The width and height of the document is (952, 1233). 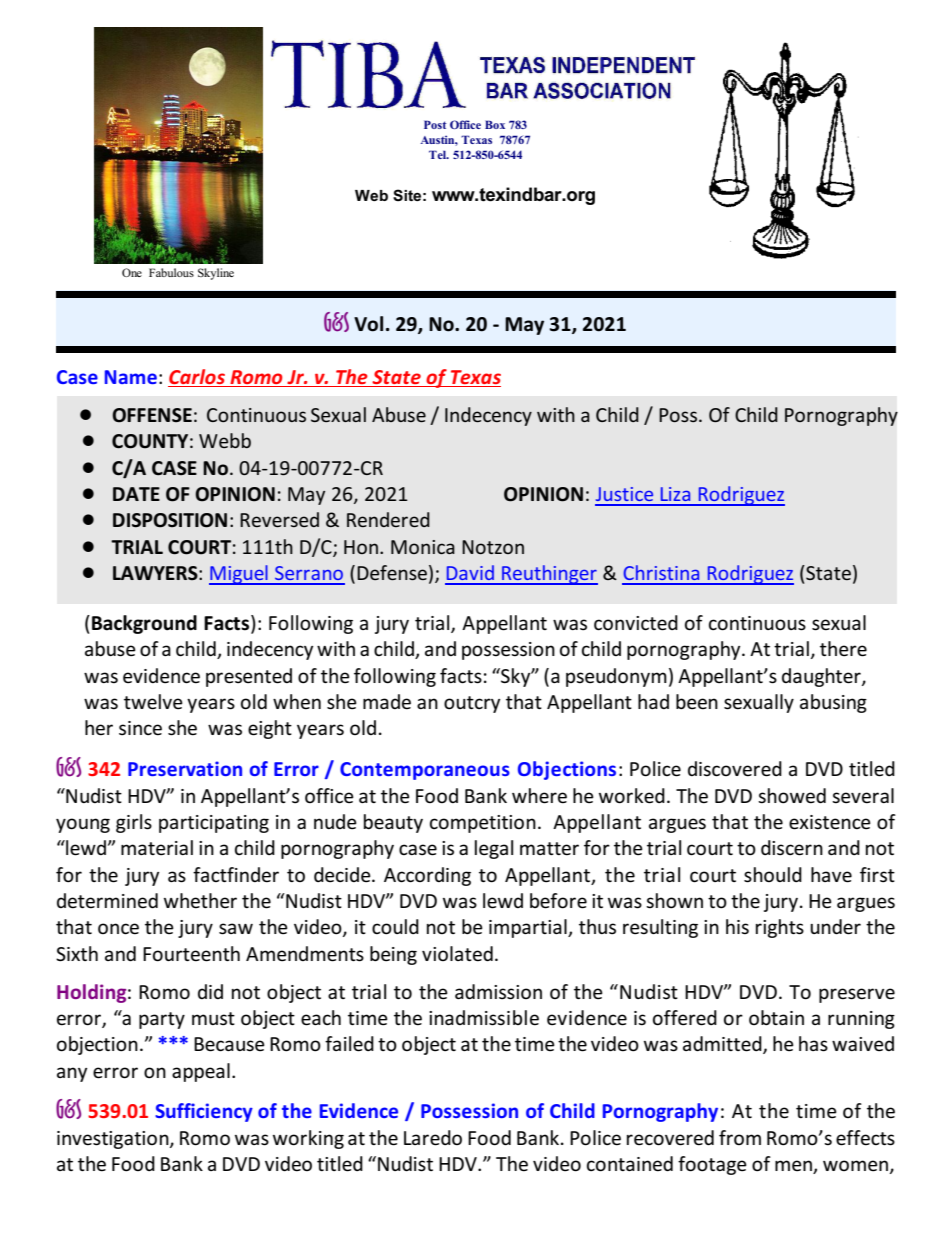 What do you see at coordinates (472, 704) in the document?
I see `outcry` at bounding box center [472, 704].
